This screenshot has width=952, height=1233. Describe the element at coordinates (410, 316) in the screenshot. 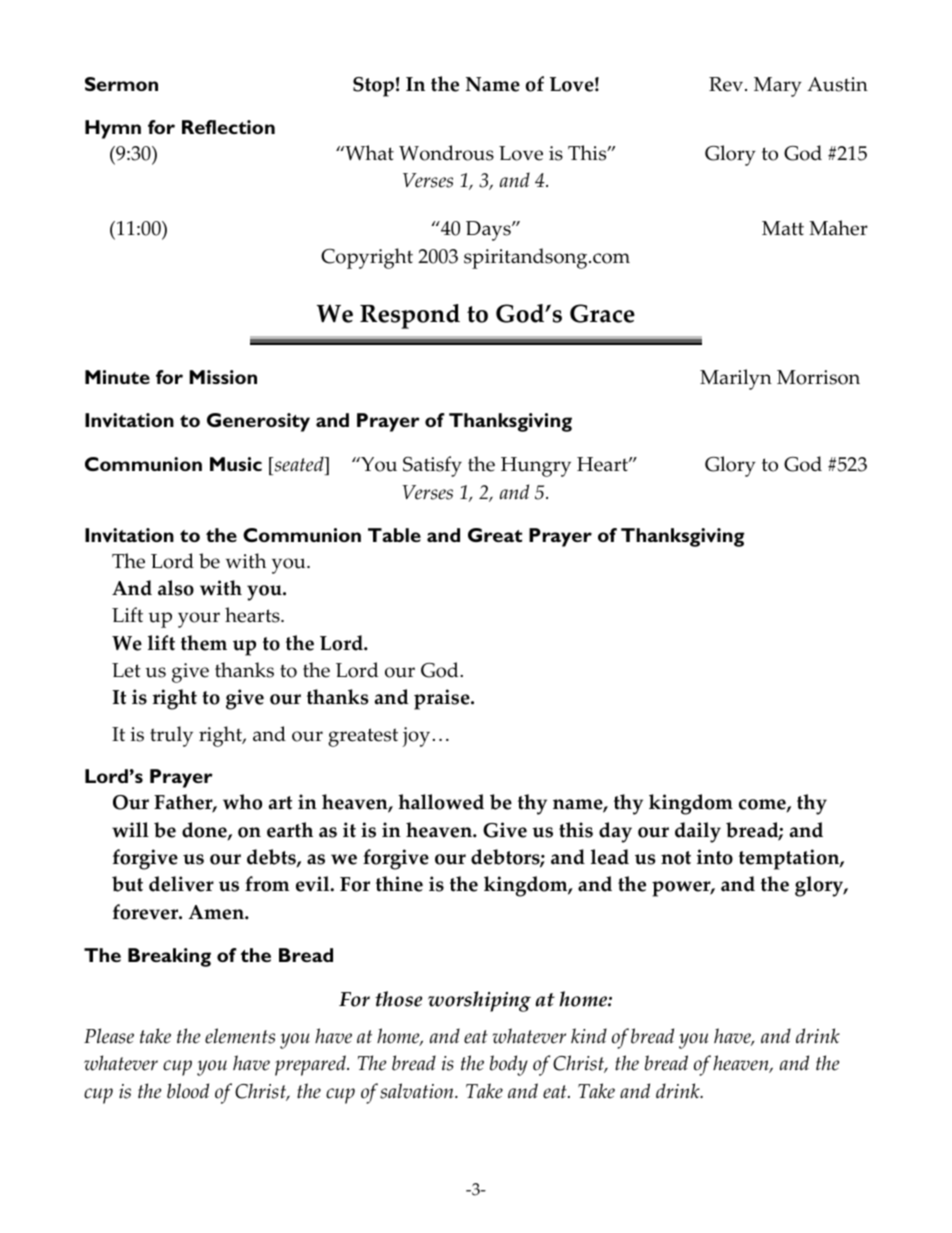

I see `Respond` at that location.
